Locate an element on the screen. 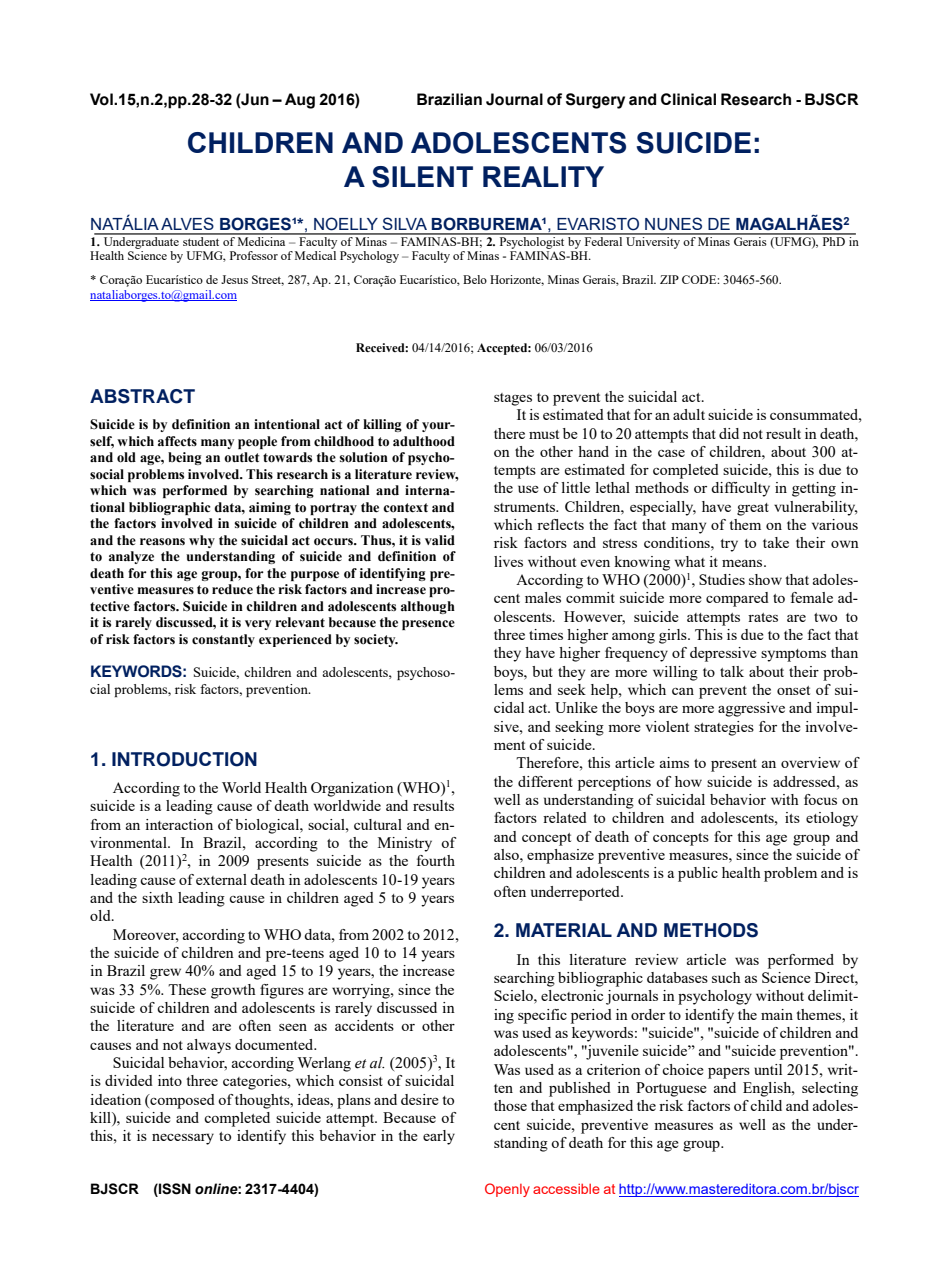 This screenshot has width=949, height=1288. lives is located at coordinates (508, 561).
